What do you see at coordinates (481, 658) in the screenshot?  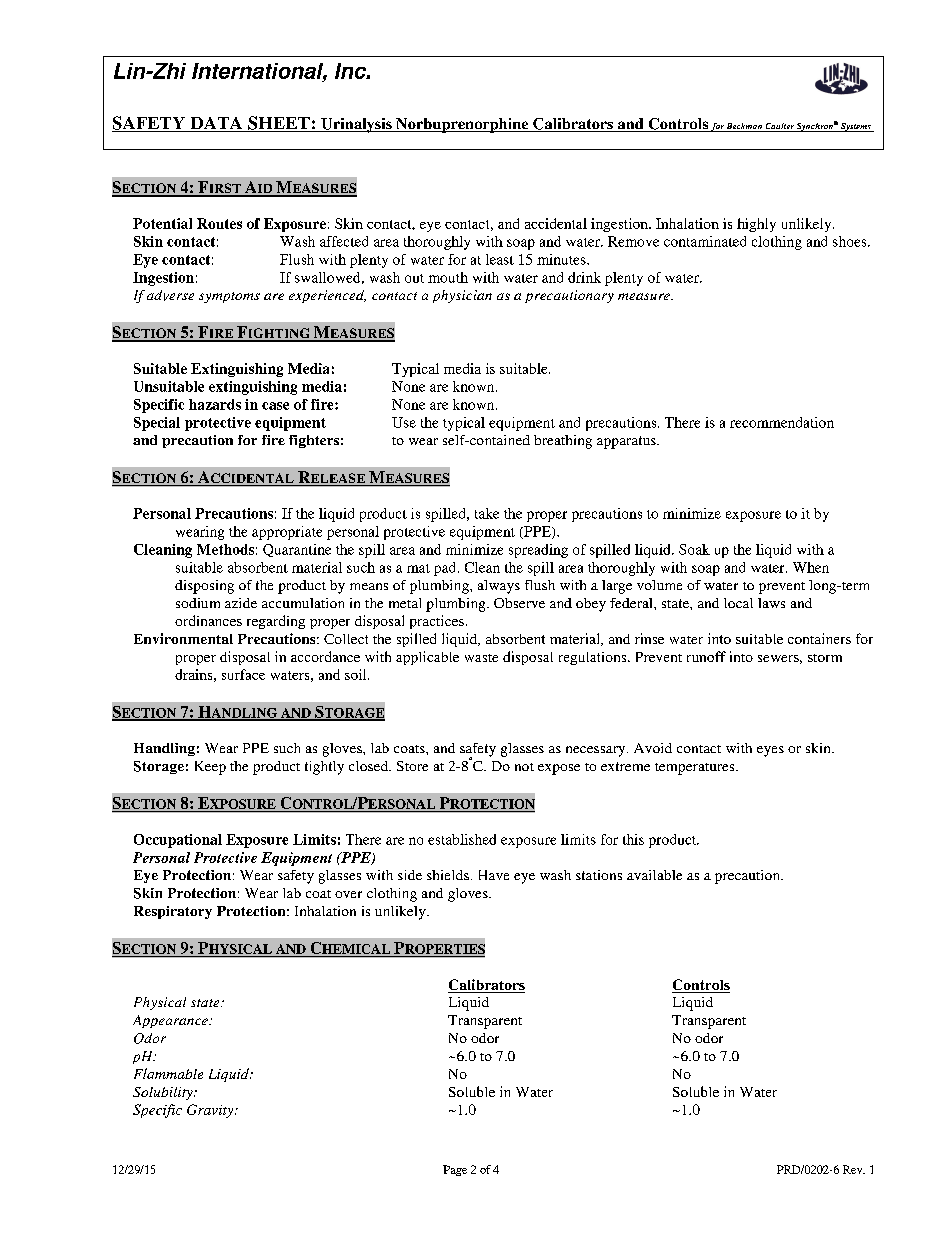 I see `waste` at bounding box center [481, 658].
